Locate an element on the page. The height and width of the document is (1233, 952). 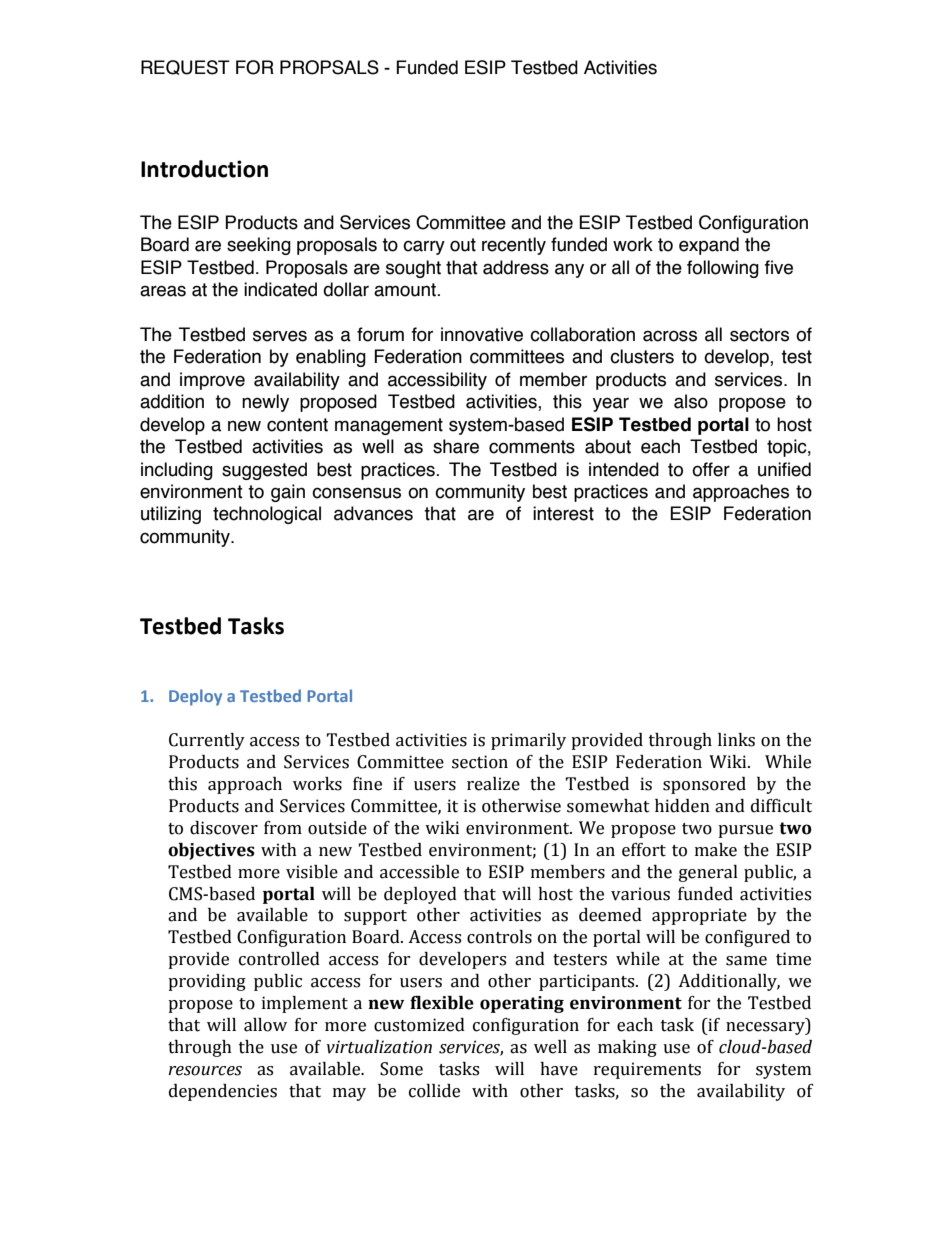
expand is located at coordinates (709, 246).
